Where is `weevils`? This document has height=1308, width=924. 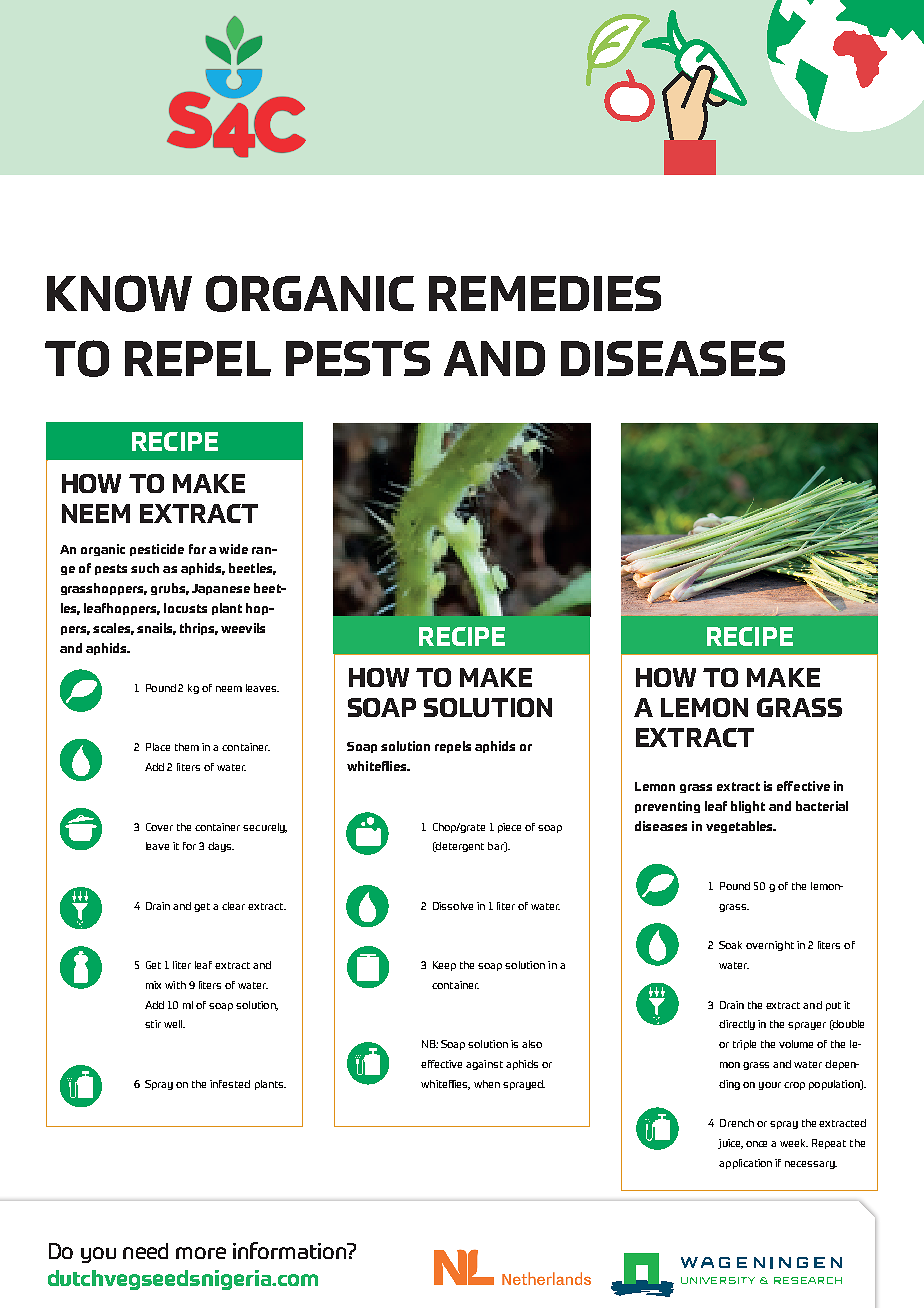 weevils is located at coordinates (243, 628).
